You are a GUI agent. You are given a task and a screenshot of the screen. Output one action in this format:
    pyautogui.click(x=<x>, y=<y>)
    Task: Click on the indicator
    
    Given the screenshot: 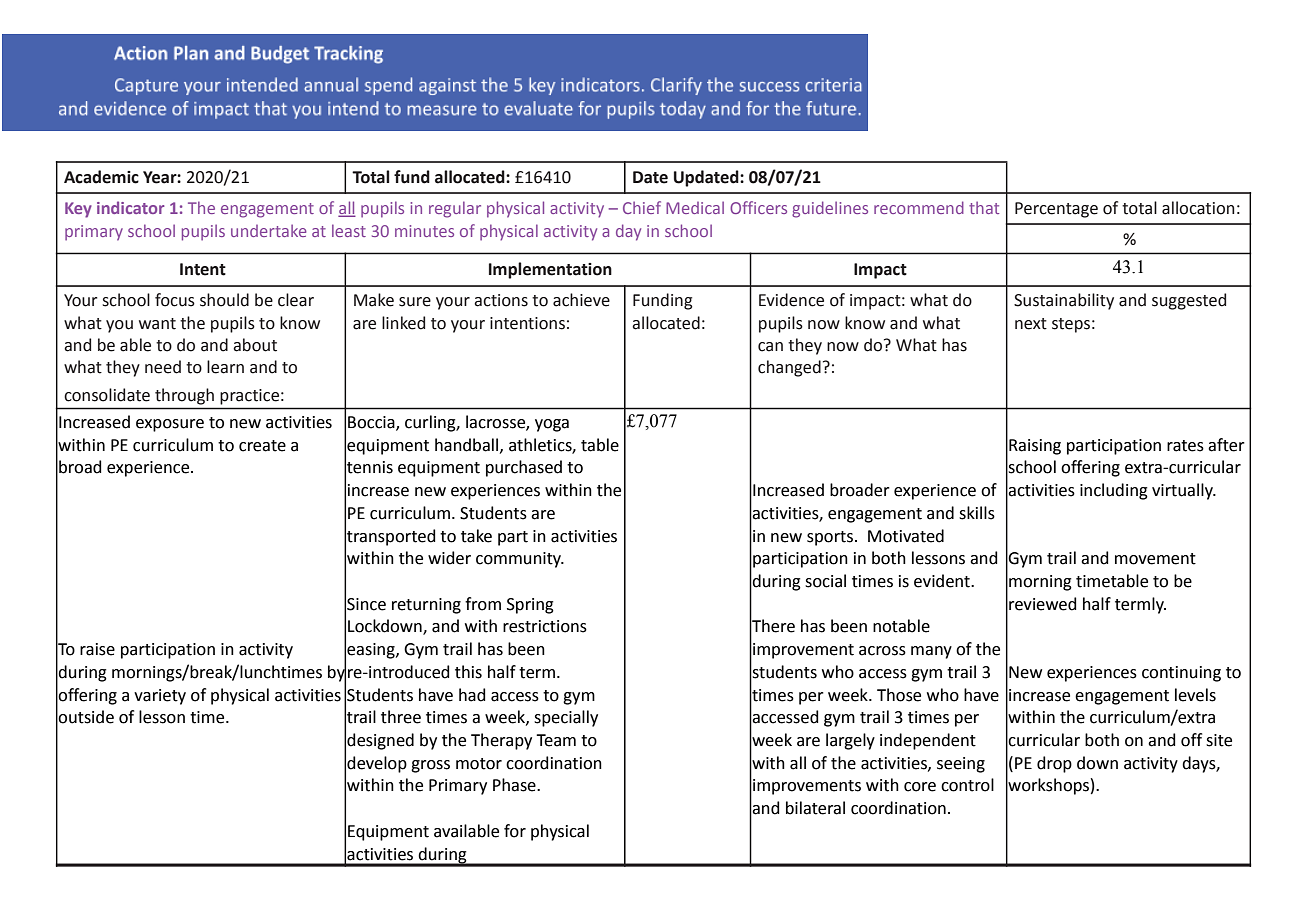 What is the action you would take?
    pyautogui.click(x=131, y=207)
